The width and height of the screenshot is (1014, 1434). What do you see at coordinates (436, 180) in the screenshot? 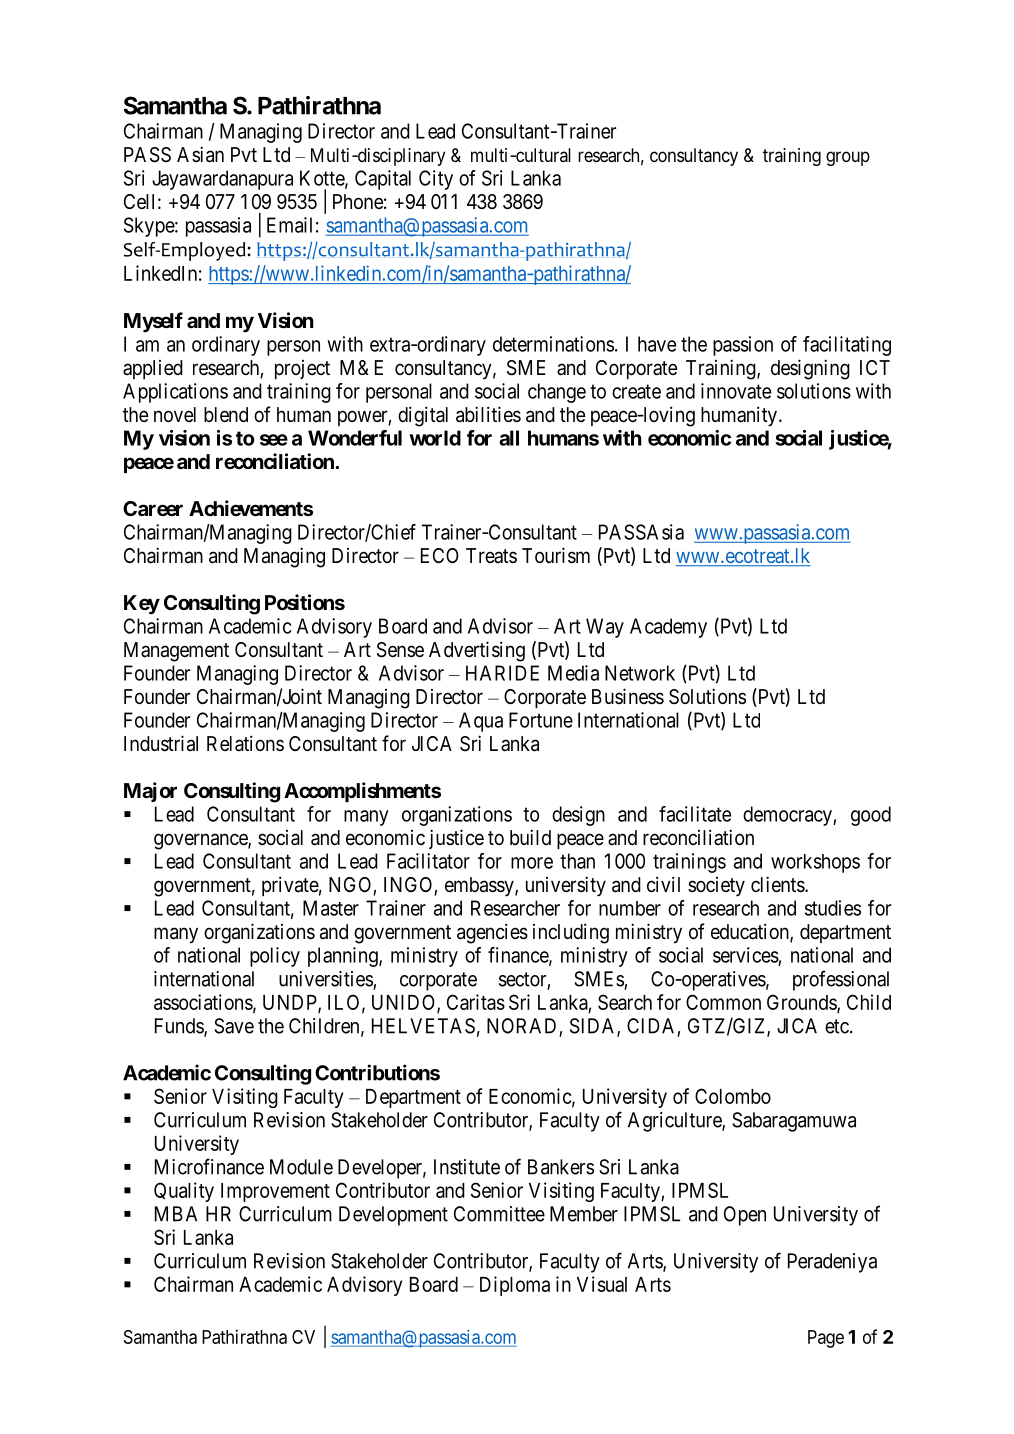
I see `City` at bounding box center [436, 180].
